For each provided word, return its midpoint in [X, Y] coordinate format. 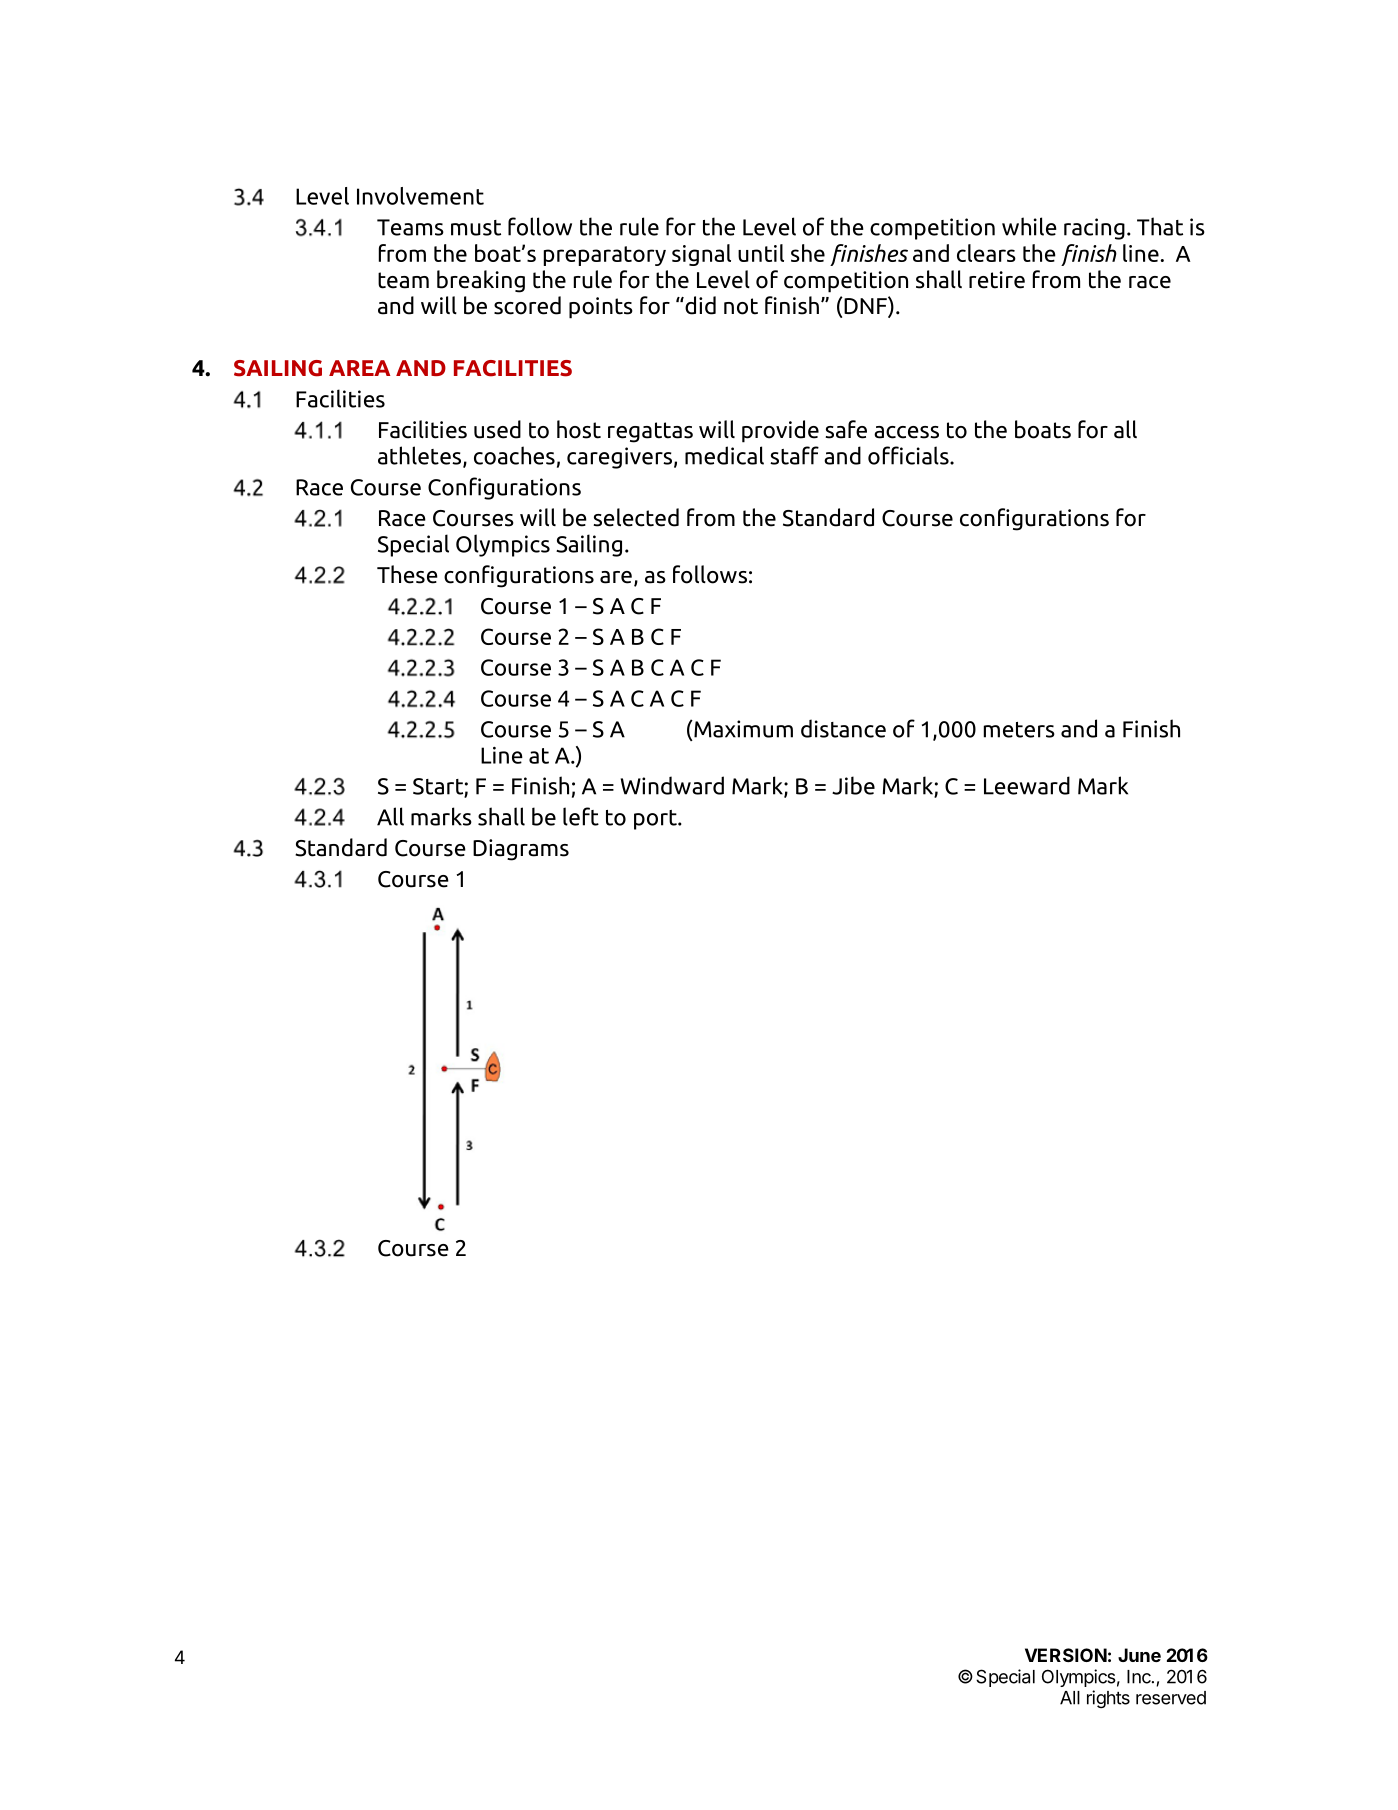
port [656, 820]
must [476, 228]
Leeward [1027, 785]
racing [1094, 229]
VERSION [1066, 1655]
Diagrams [521, 850]
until [761, 253]
